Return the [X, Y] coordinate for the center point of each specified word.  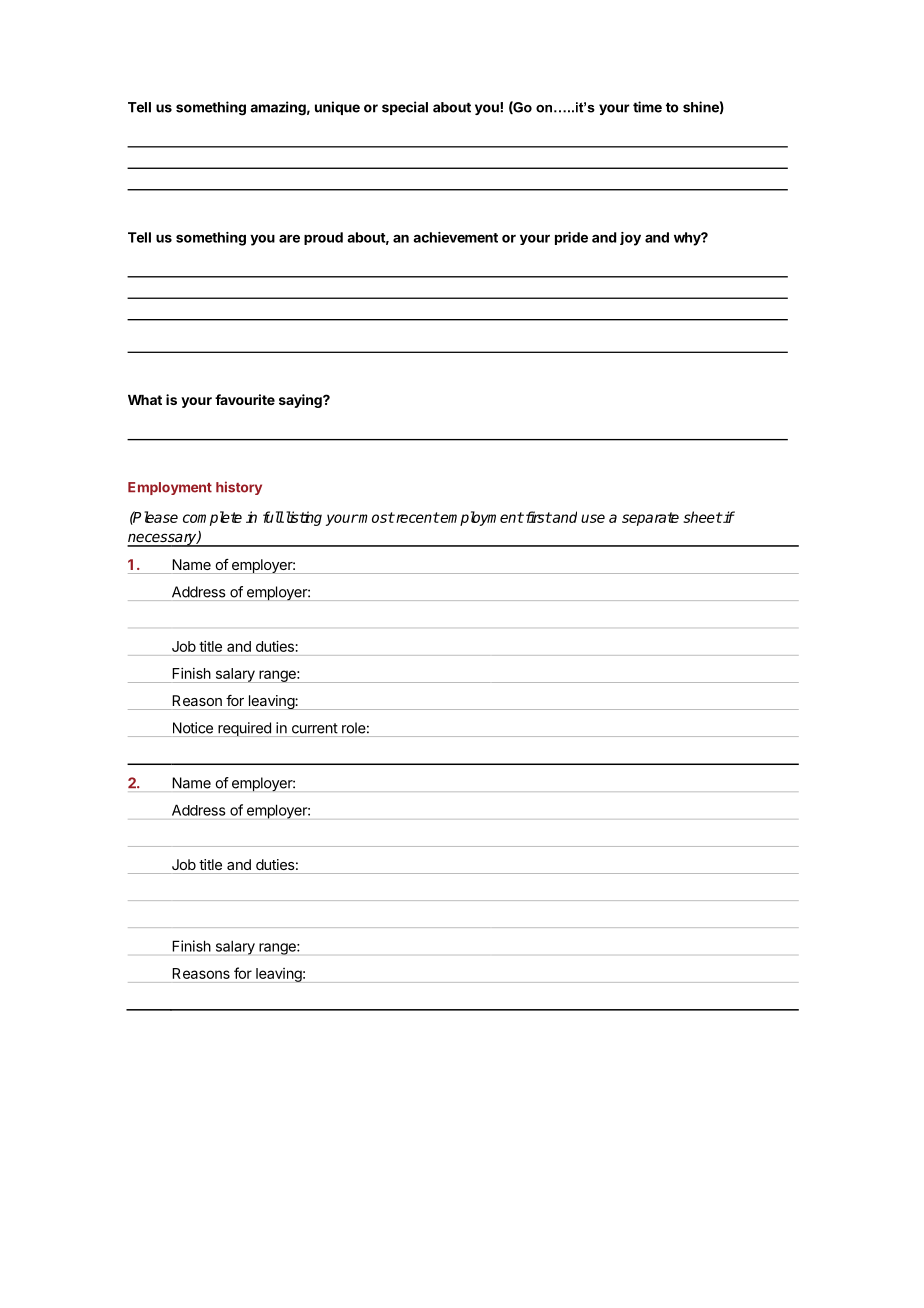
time [647, 107]
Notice [193, 728]
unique [337, 108]
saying [301, 401]
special [405, 108]
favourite [245, 399]
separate [650, 519]
